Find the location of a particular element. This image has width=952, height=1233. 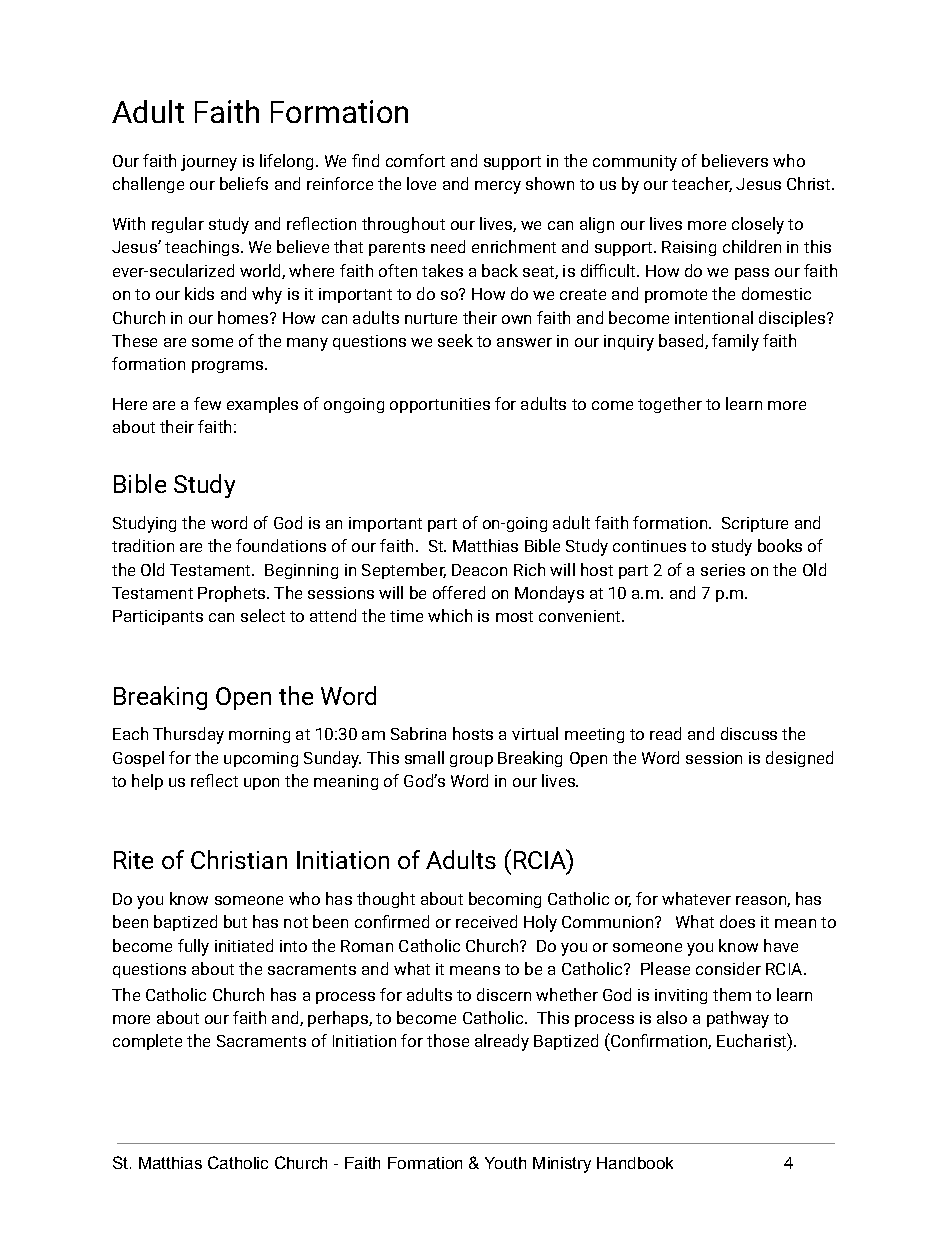

closely is located at coordinates (758, 225).
